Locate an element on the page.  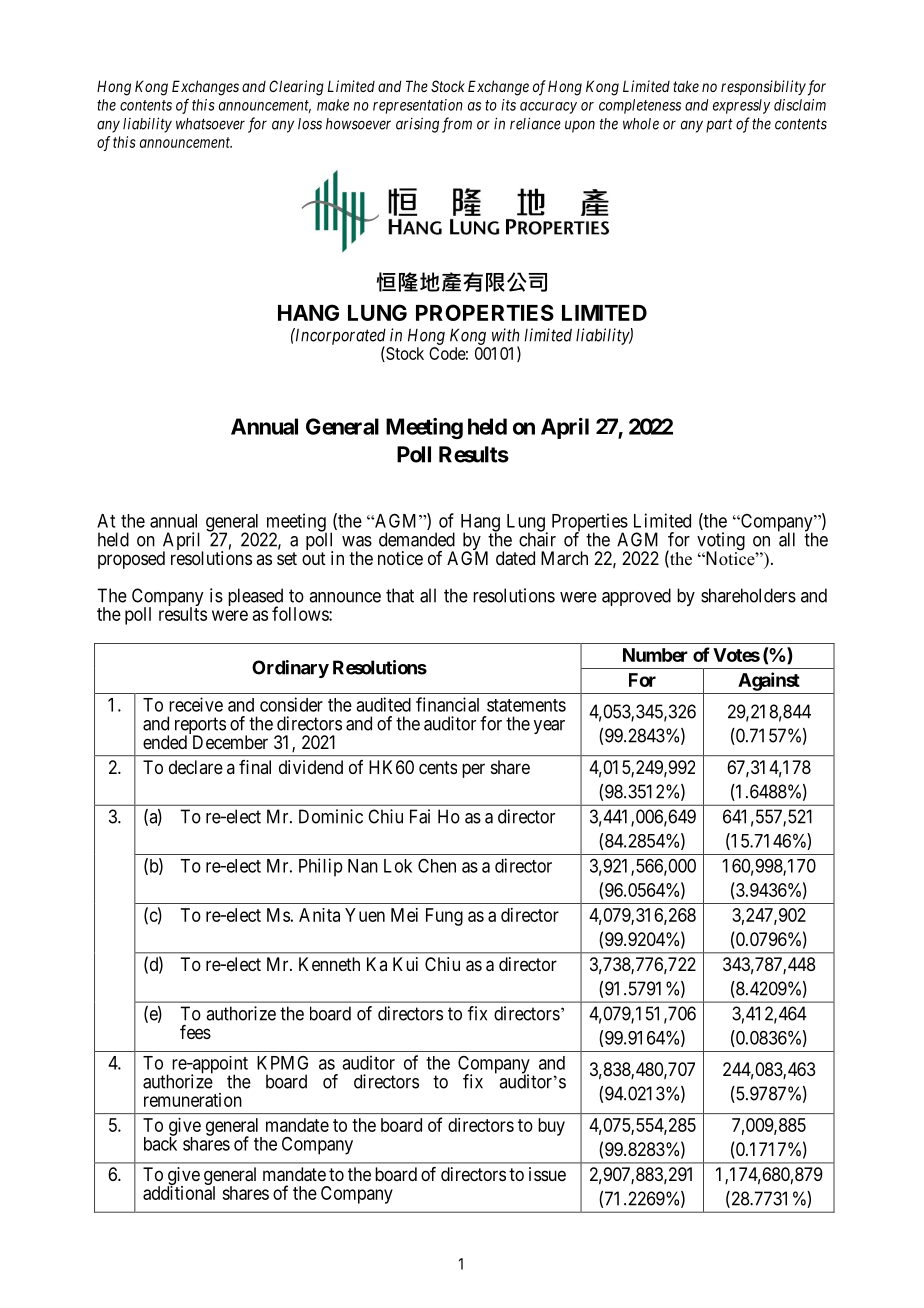
whatsoever is located at coordinates (210, 124).
